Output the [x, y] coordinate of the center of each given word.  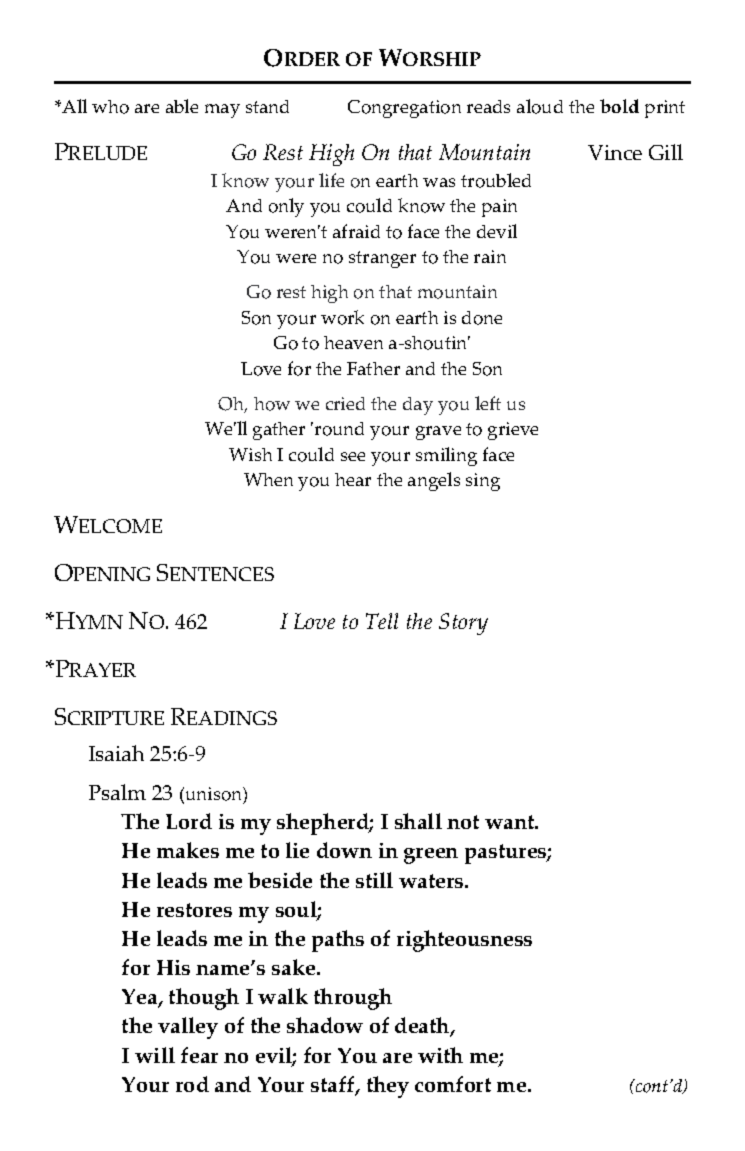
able [182, 106]
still [374, 880]
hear [353, 479]
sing [483, 482]
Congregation [404, 109]
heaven [353, 342]
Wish [250, 454]
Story [463, 624]
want [511, 822]
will [155, 1055]
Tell [382, 621]
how [272, 404]
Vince [615, 152]
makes [188, 850]
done [482, 318]
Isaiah [116, 753]
